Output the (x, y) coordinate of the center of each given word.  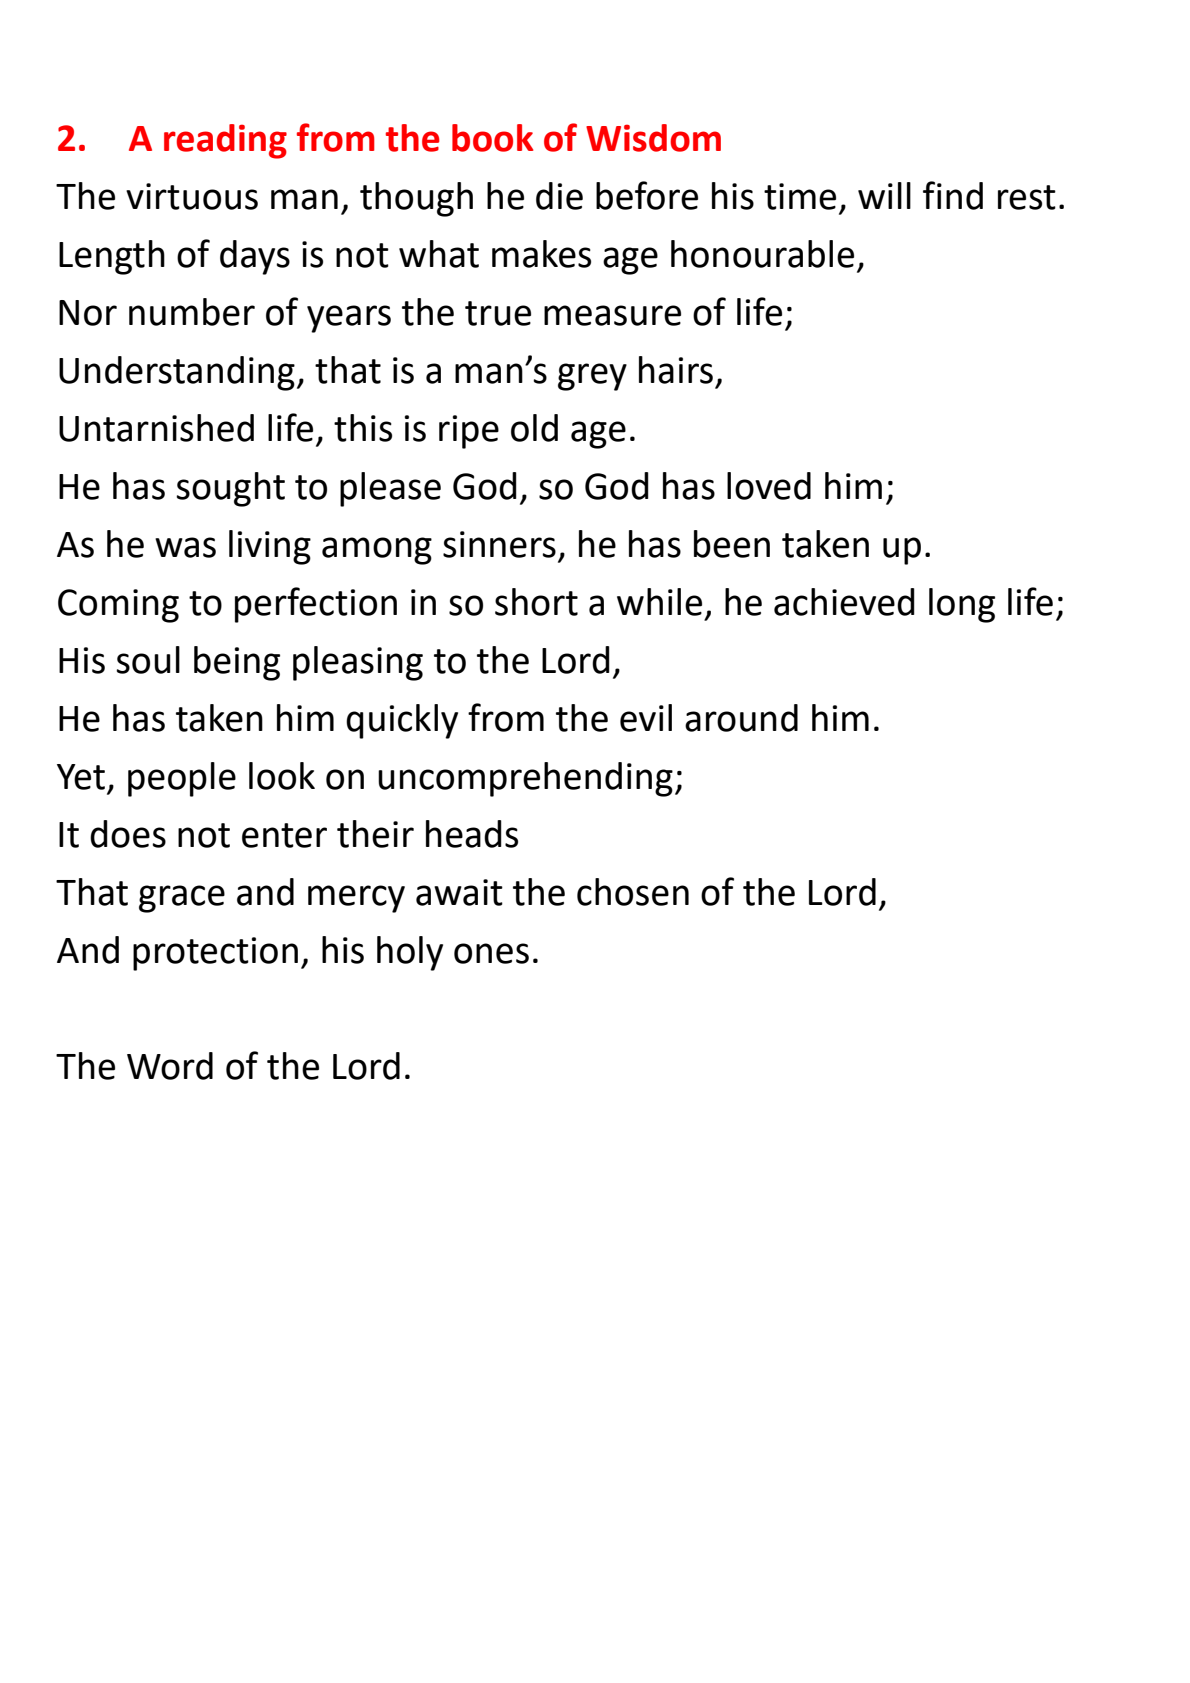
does (128, 834)
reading (225, 141)
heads (472, 834)
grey (592, 377)
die (559, 196)
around (741, 718)
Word (170, 1066)
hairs (676, 370)
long (962, 605)
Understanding (177, 373)
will (884, 195)
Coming (118, 606)
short (536, 602)
